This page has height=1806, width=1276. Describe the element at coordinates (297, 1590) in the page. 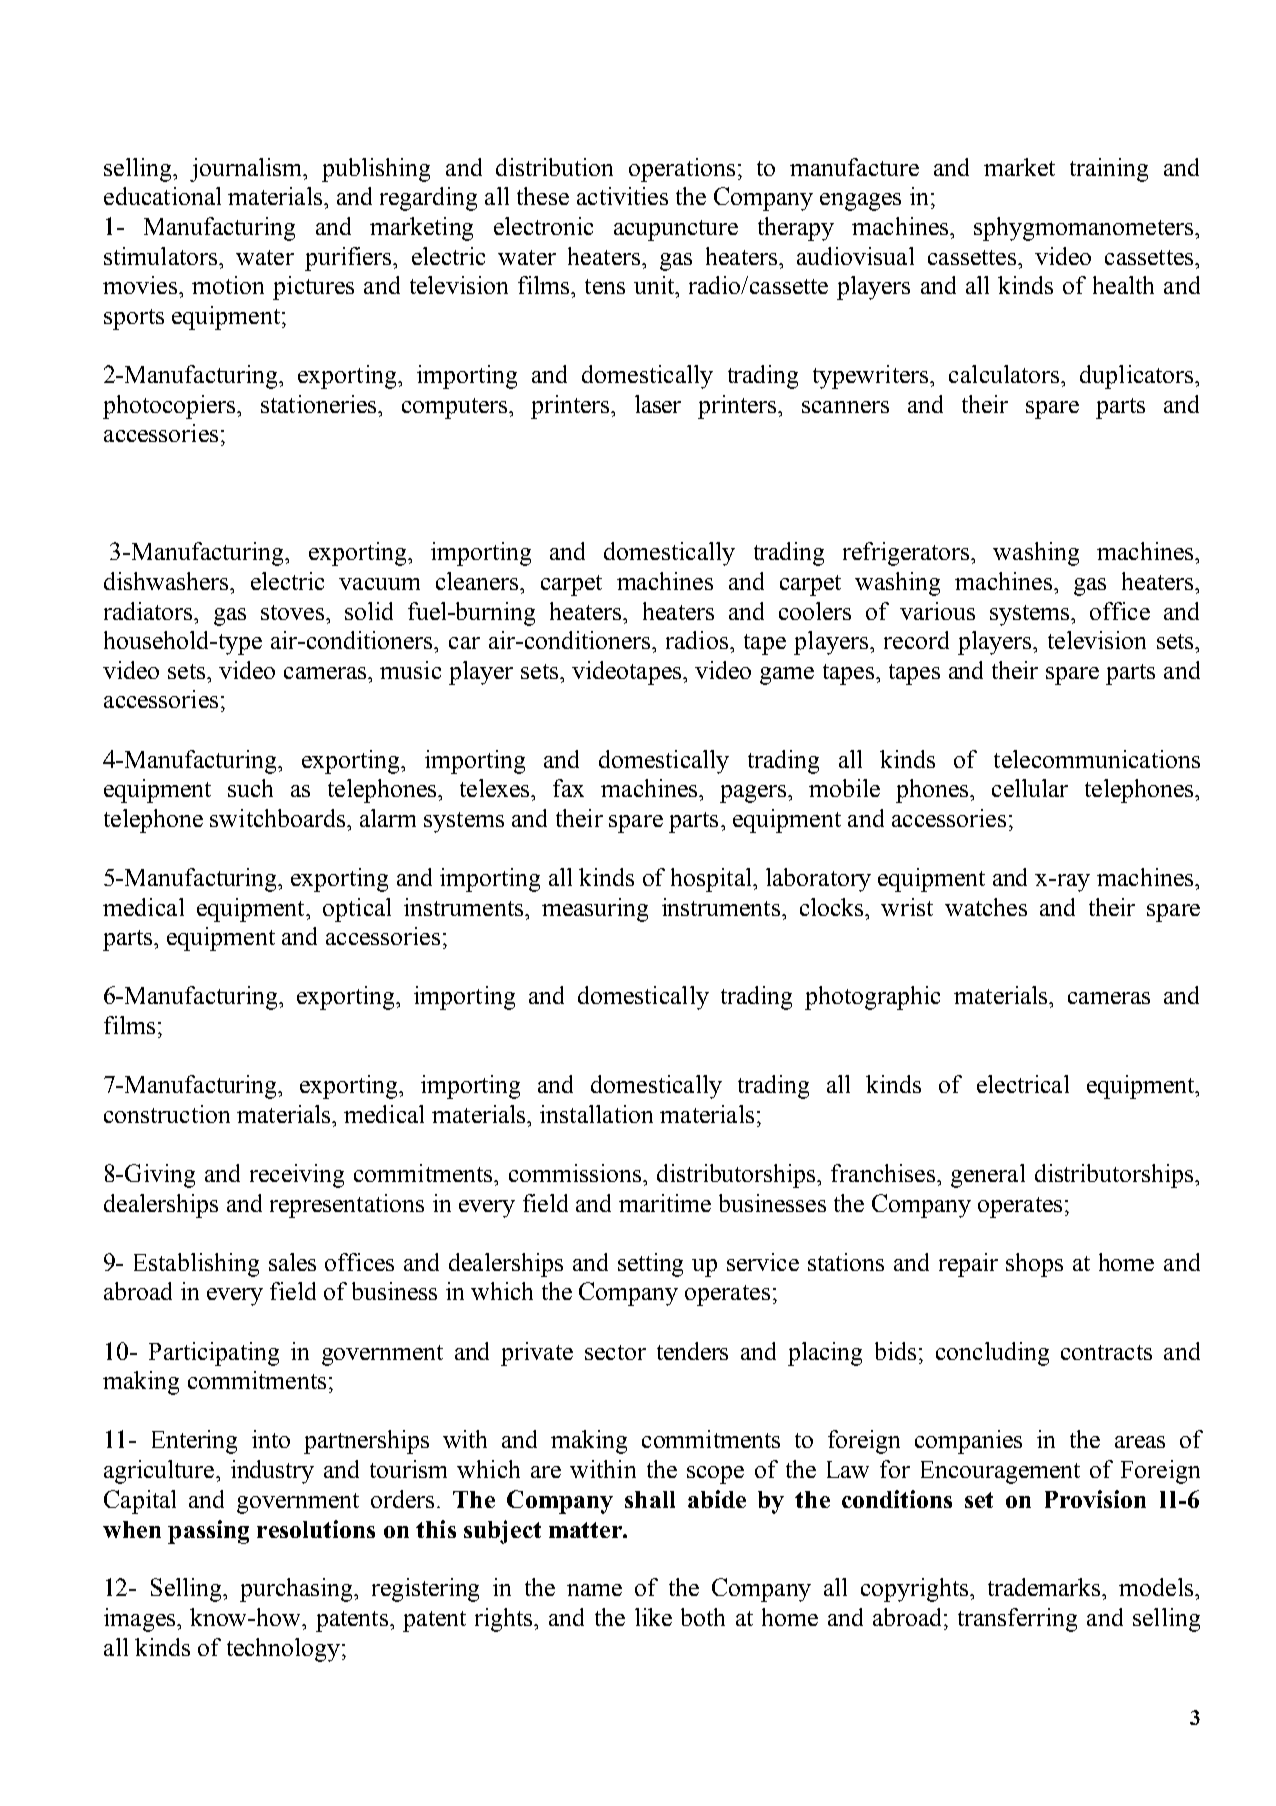

I see `purchasing` at that location.
